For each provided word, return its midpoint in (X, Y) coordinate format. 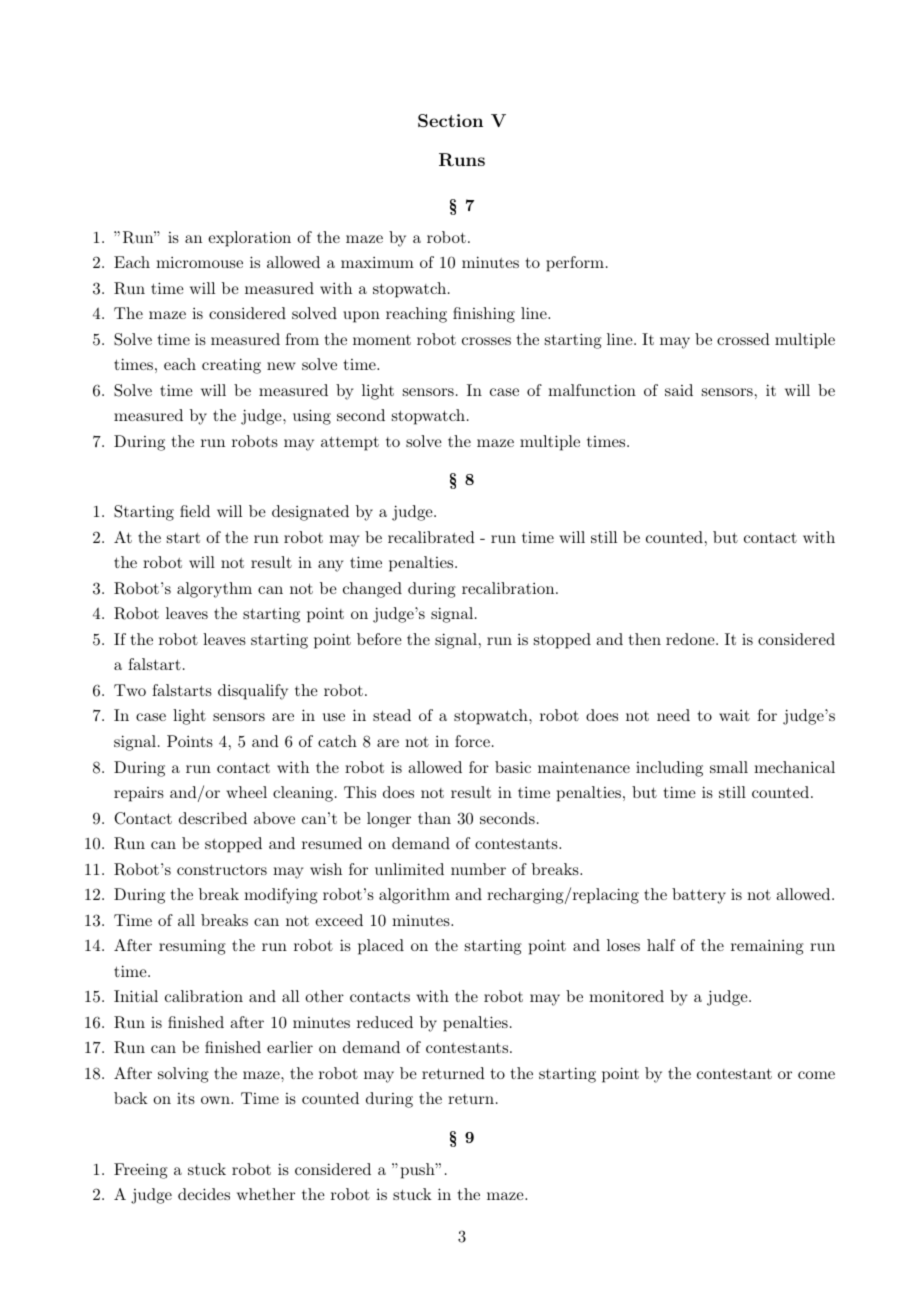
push (419, 1171)
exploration (249, 239)
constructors (222, 870)
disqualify (253, 692)
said (679, 390)
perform (575, 264)
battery (699, 896)
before (379, 639)
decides (204, 1194)
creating (231, 366)
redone (690, 639)
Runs (462, 160)
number (478, 869)
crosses (486, 341)
